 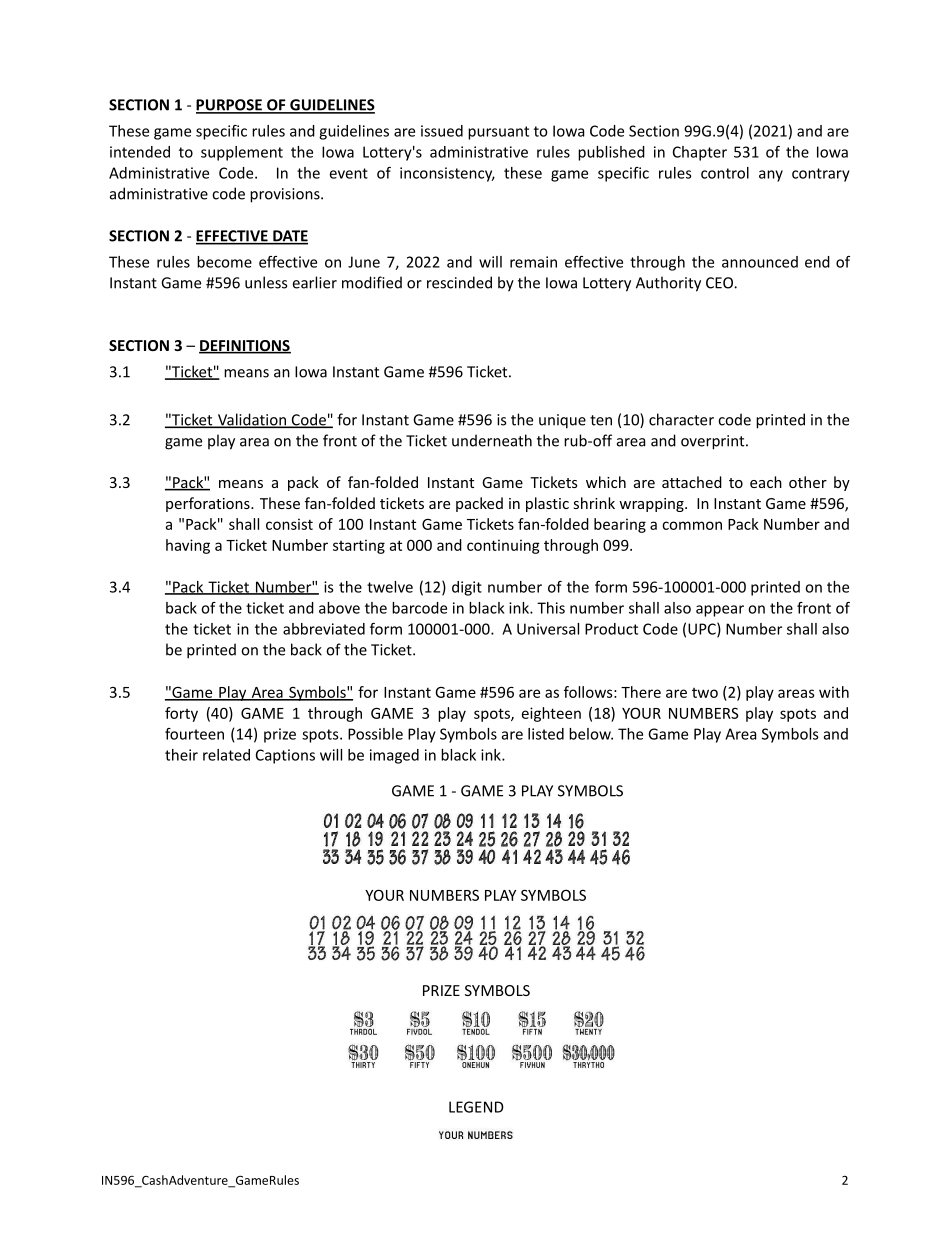 What do you see at coordinates (476, 1107) in the screenshot?
I see `LEGEND` at bounding box center [476, 1107].
